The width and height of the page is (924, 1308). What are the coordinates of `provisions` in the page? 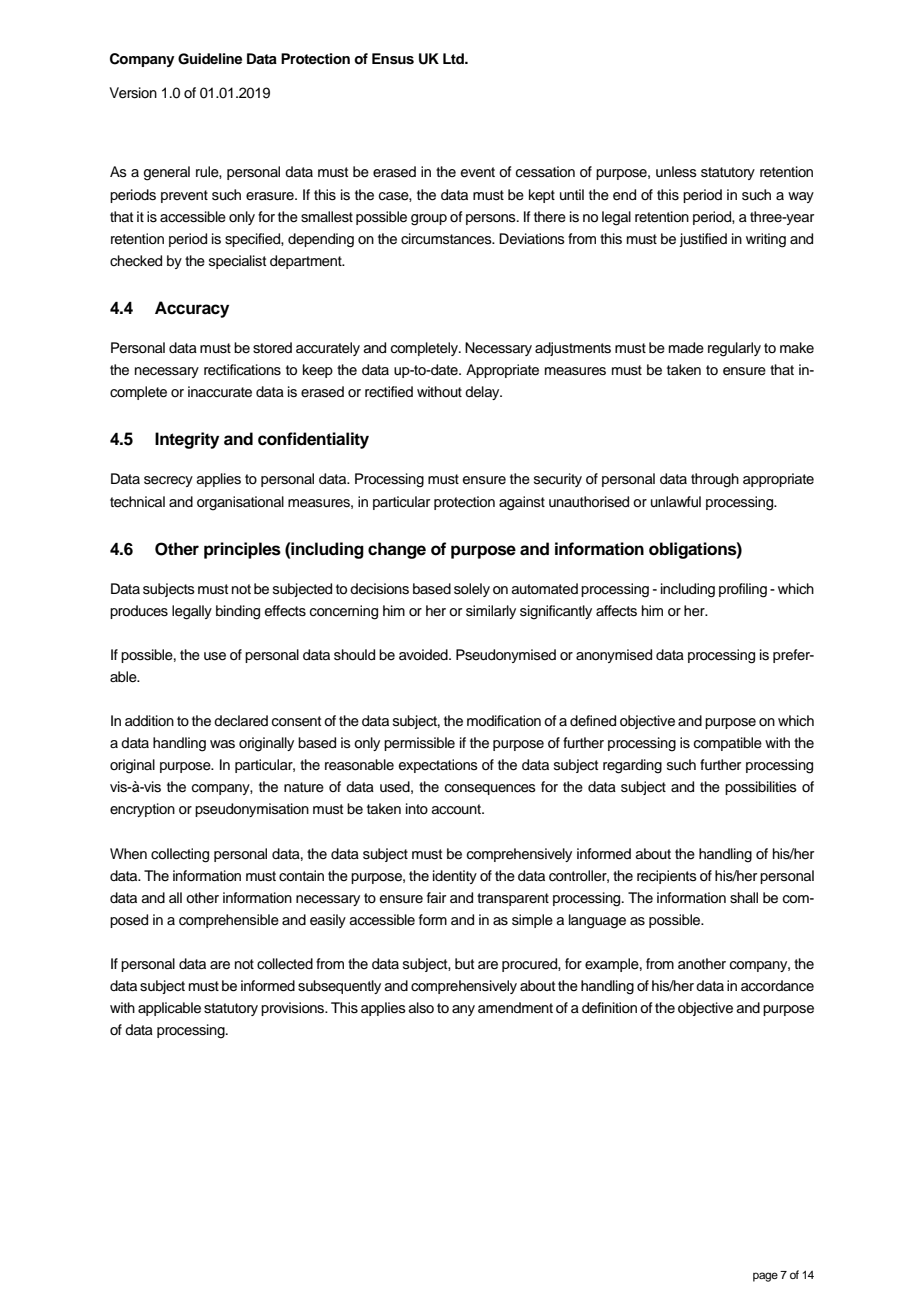 It's located at (294, 1009).
